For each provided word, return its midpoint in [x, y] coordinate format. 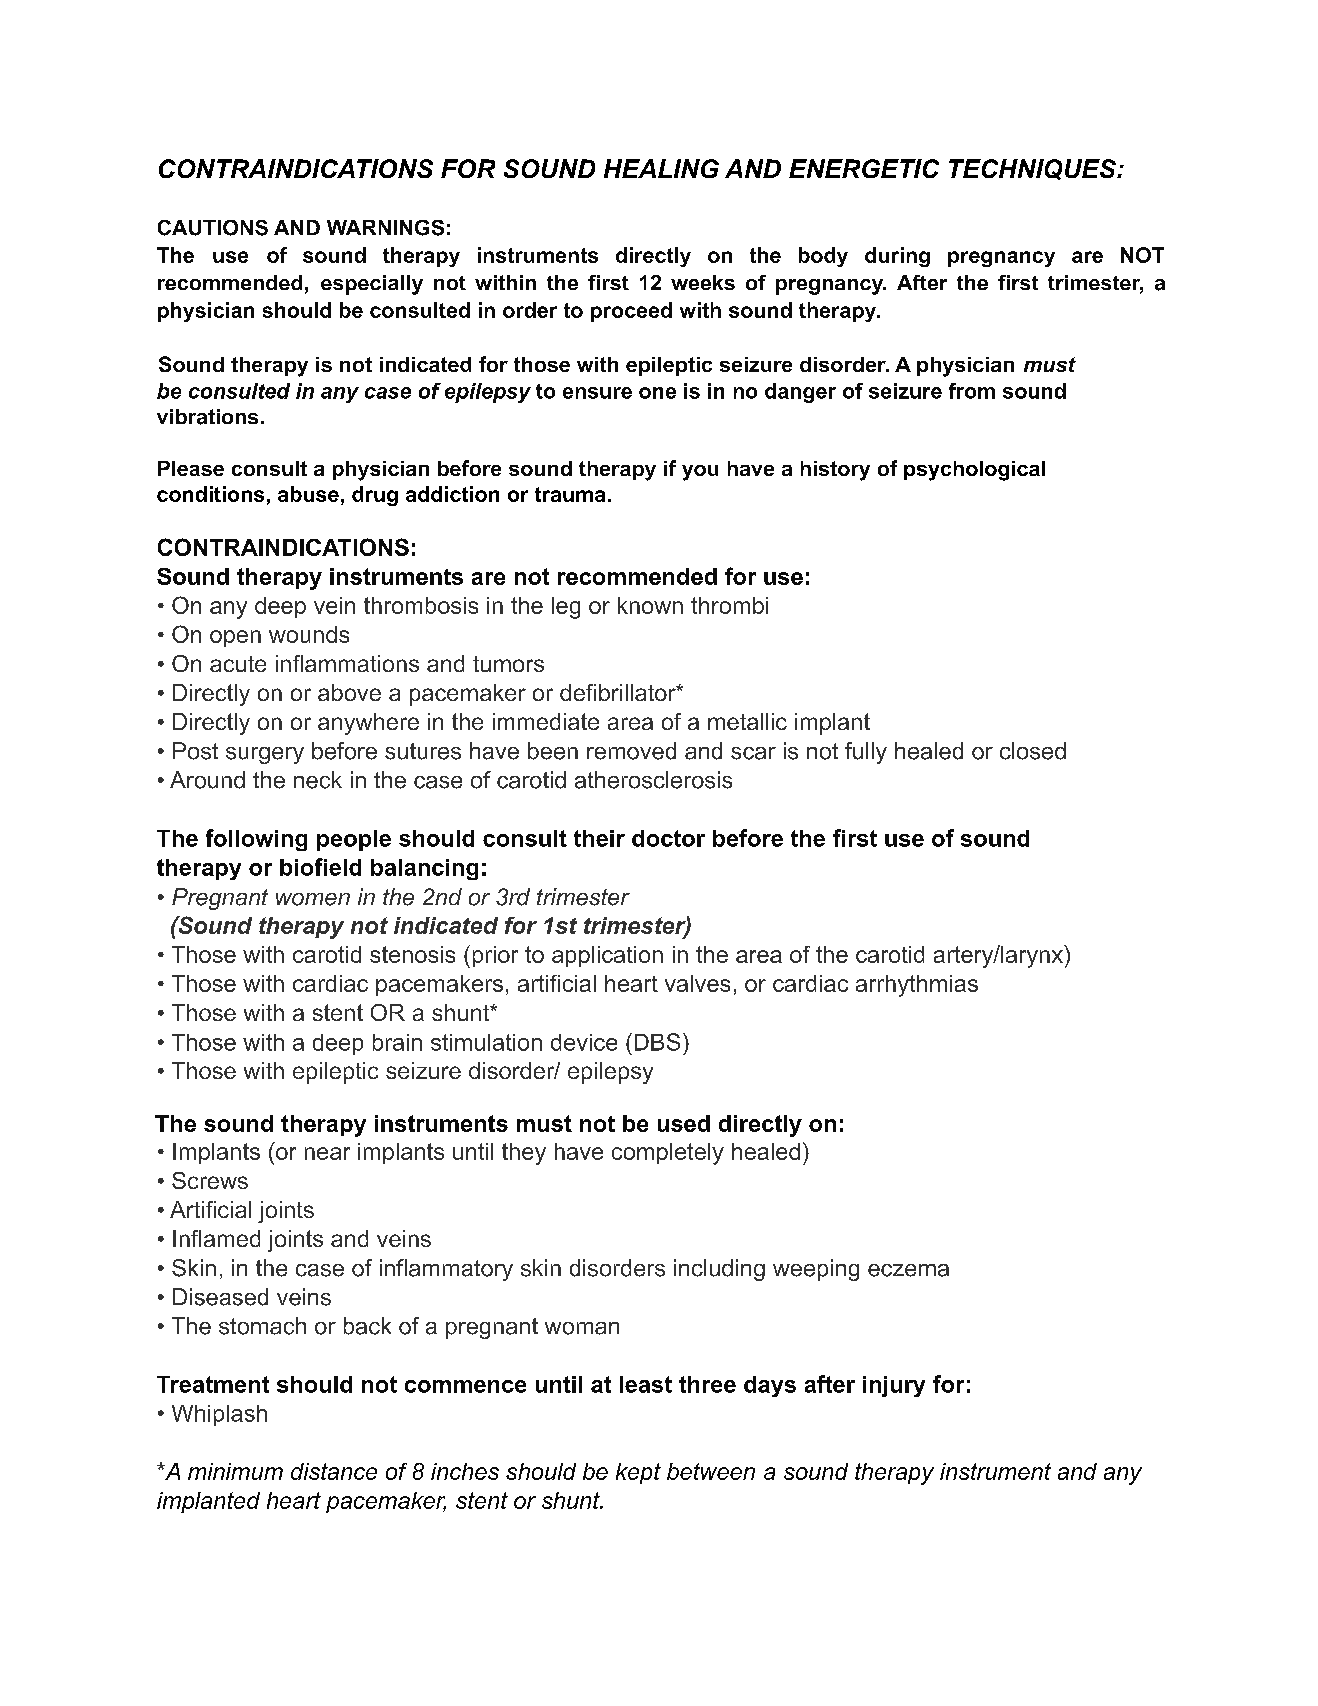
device [584, 1042]
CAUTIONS [213, 228]
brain [397, 1042]
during [897, 257]
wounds [309, 634]
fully [866, 753]
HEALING [661, 168]
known [650, 605]
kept [638, 1473]
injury [894, 1386]
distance [334, 1471]
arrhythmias [917, 986]
